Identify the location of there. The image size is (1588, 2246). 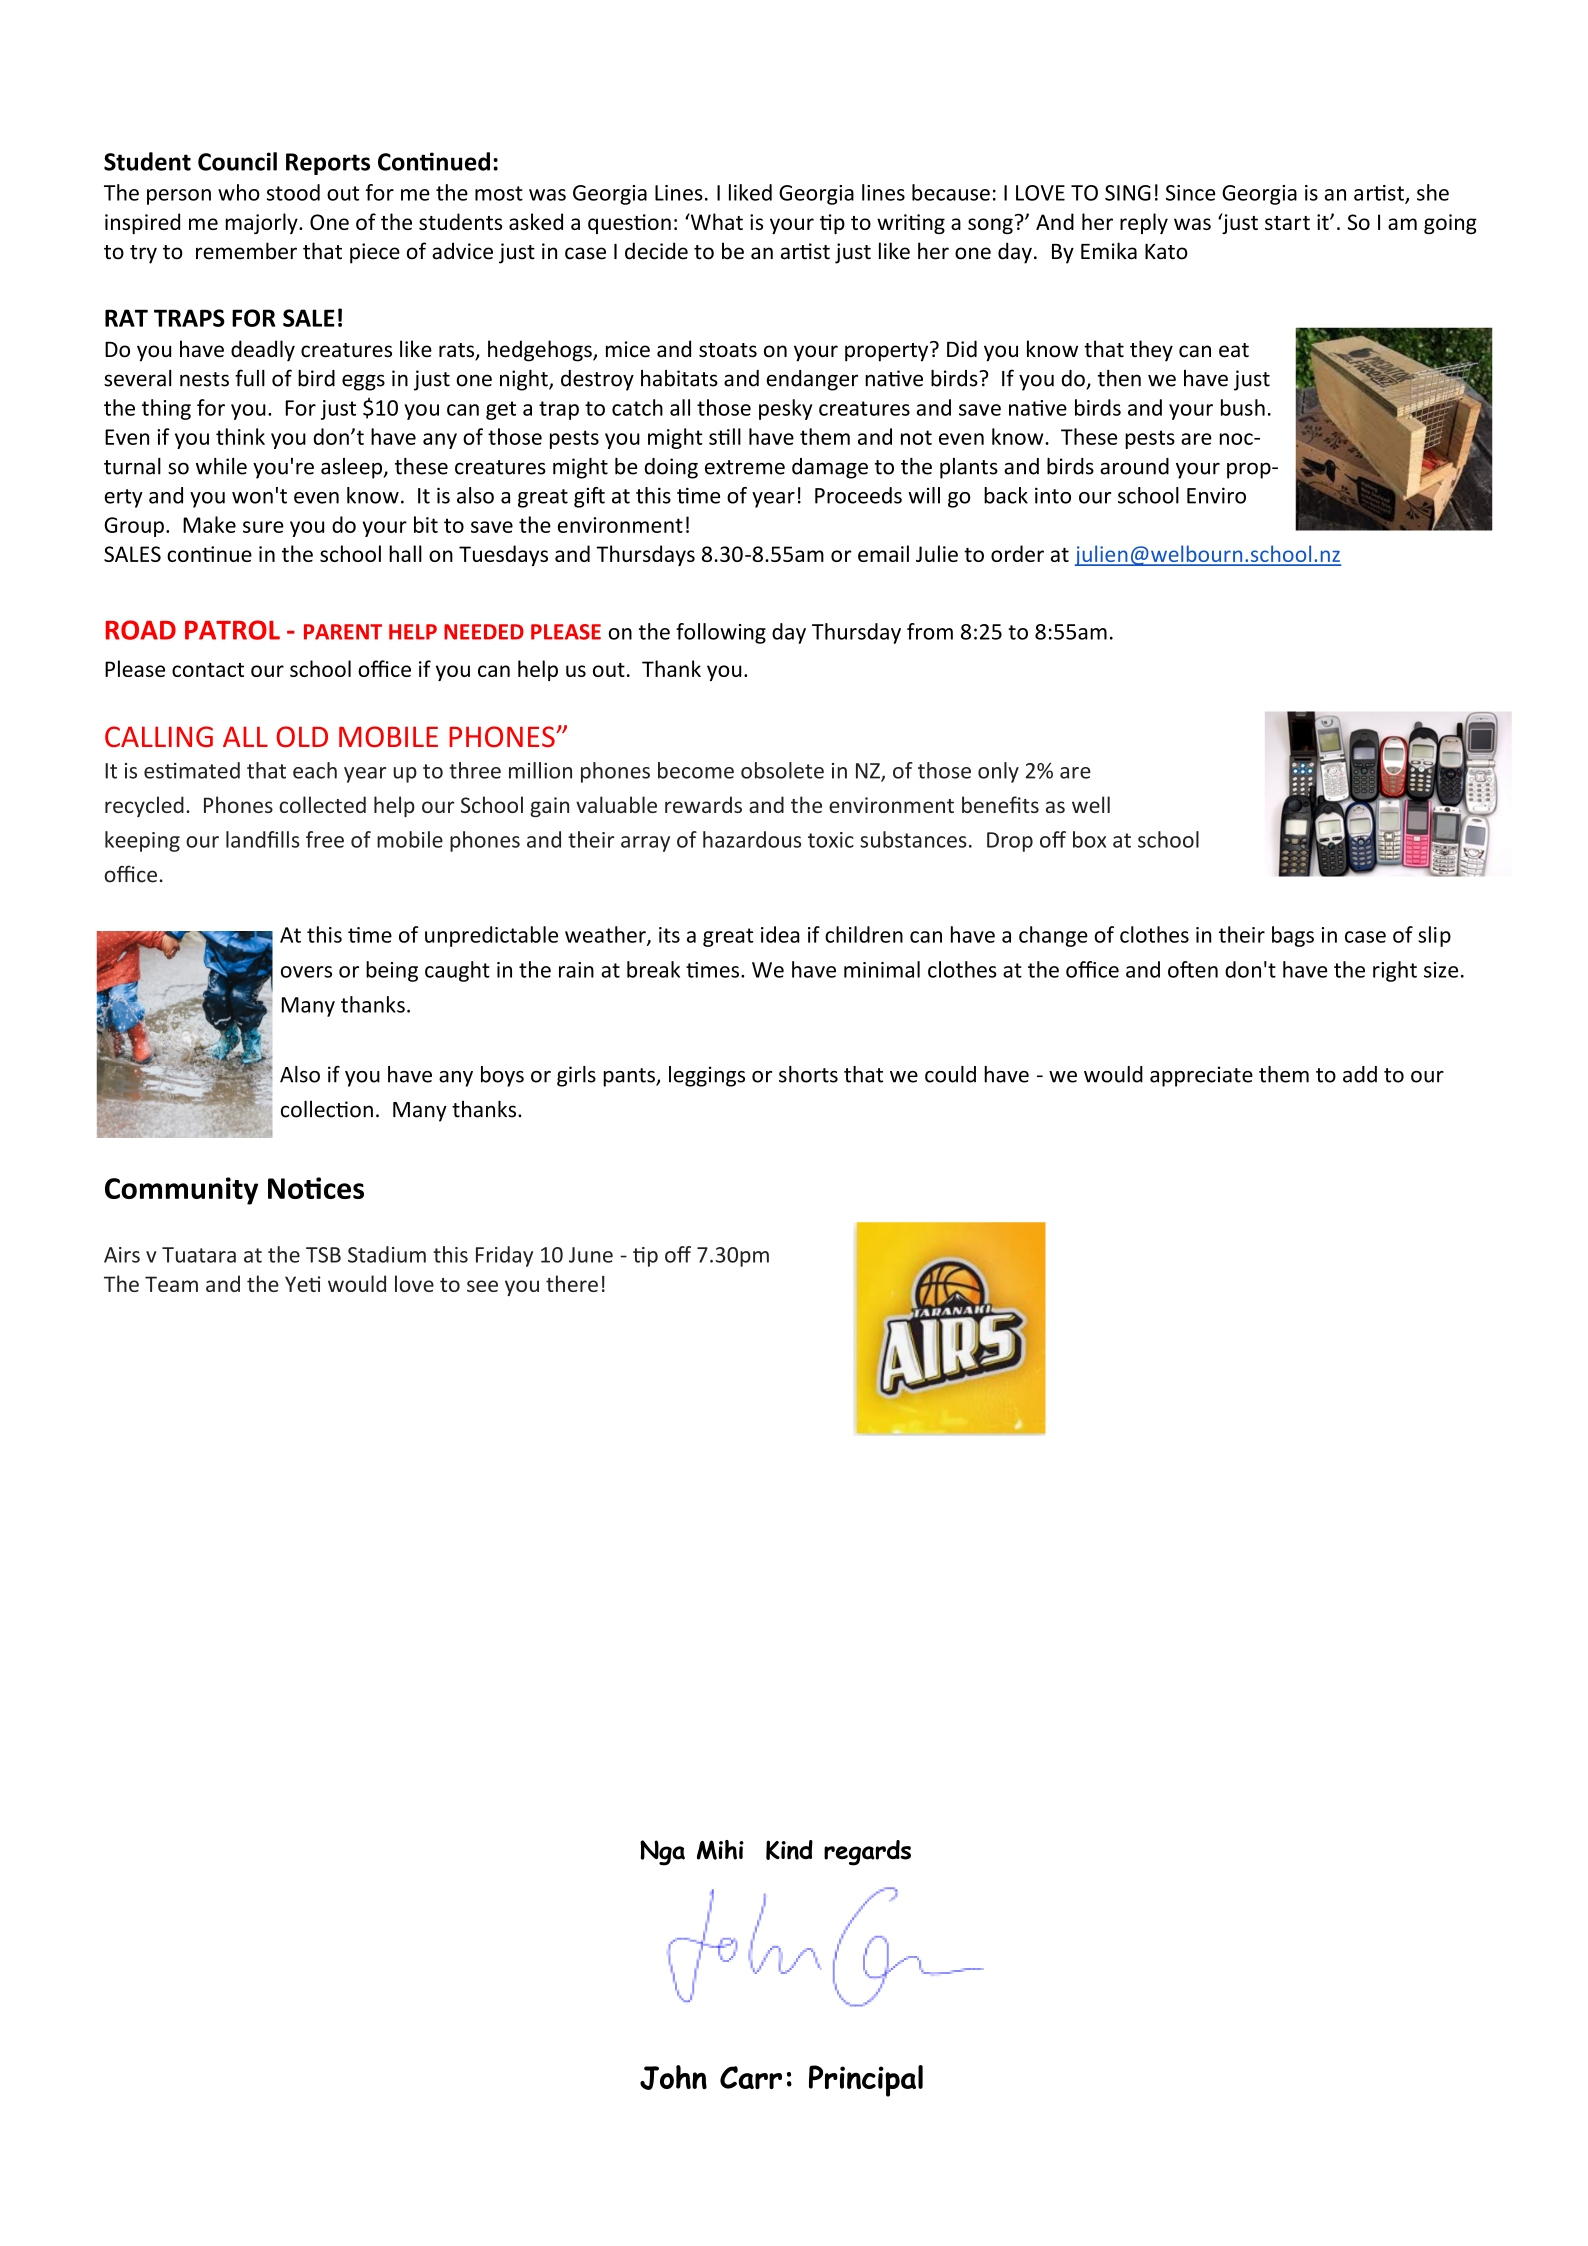
(572, 1283).
